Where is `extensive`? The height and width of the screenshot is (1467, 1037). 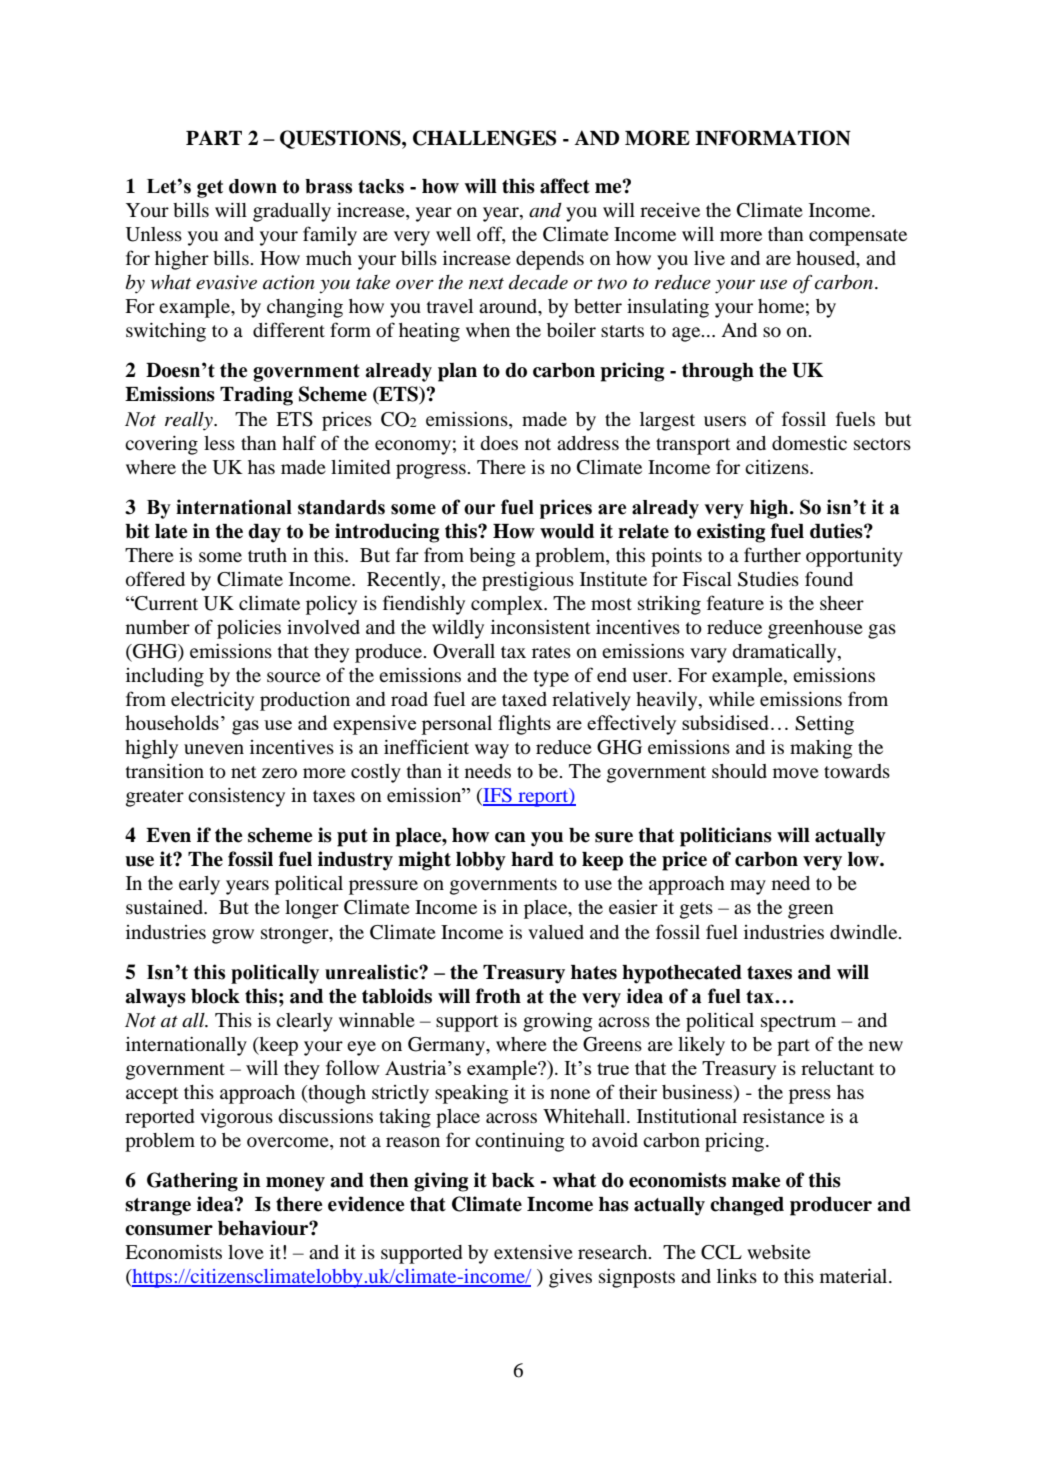
extensive is located at coordinates (533, 1252).
